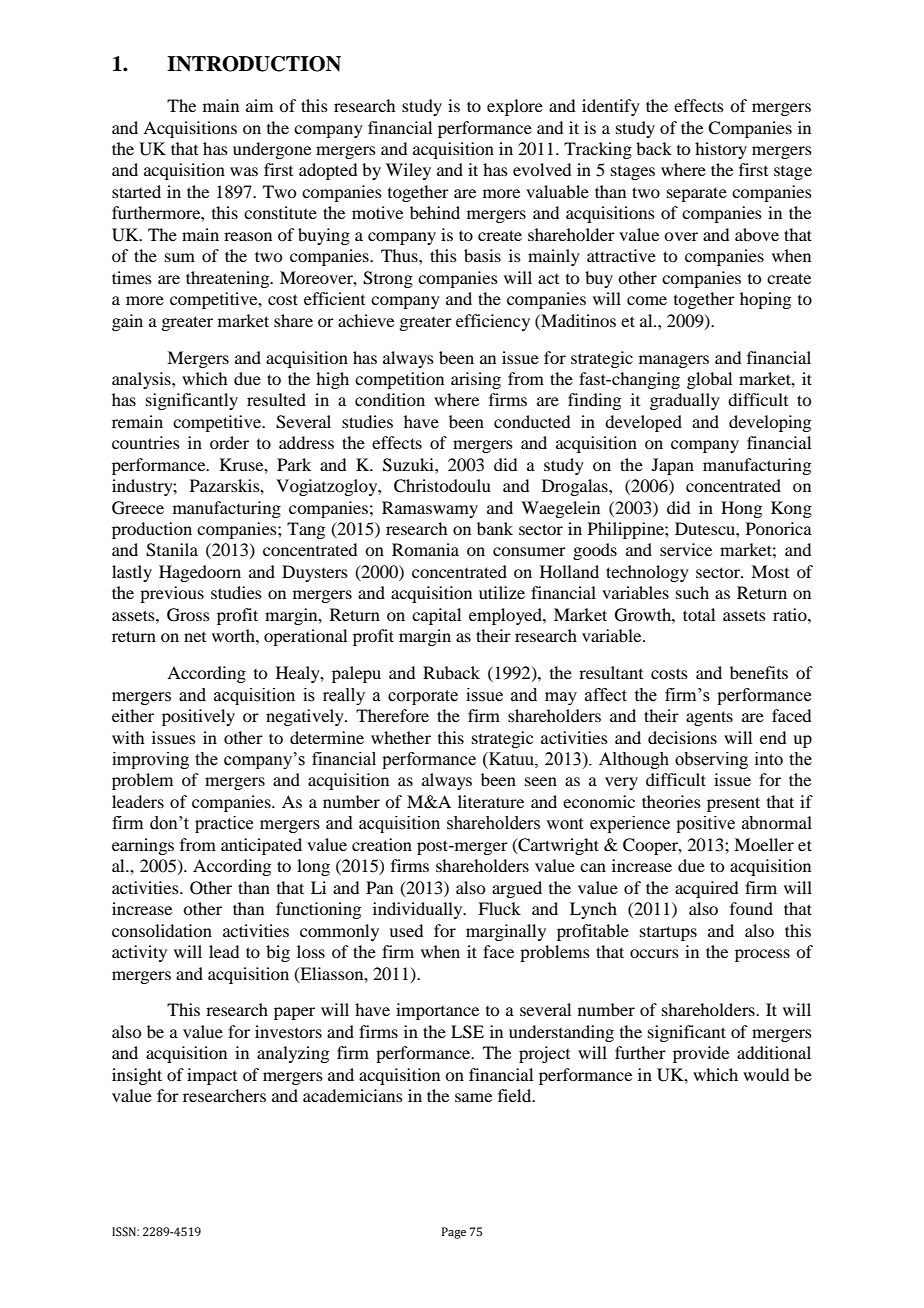 The image size is (924, 1308). Describe the element at coordinates (229, 442) in the screenshot. I see `order` at that location.
